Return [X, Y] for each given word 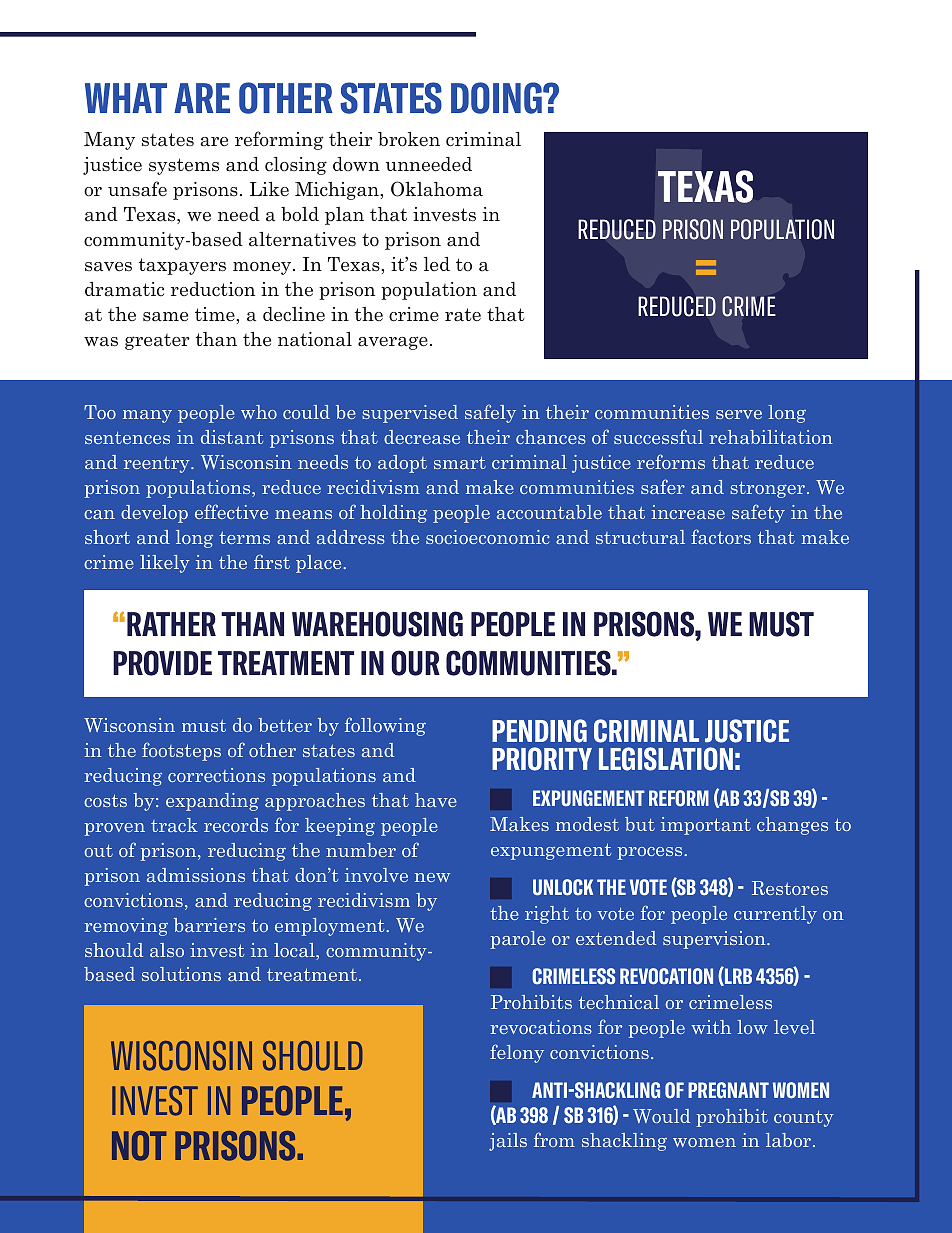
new [432, 877]
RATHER [171, 624]
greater [157, 342]
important [706, 826]
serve [739, 414]
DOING [497, 98]
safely [490, 413]
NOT [139, 1146]
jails [508, 1142]
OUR [415, 663]
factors [721, 536]
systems [184, 166]
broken [409, 139]
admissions [196, 875]
